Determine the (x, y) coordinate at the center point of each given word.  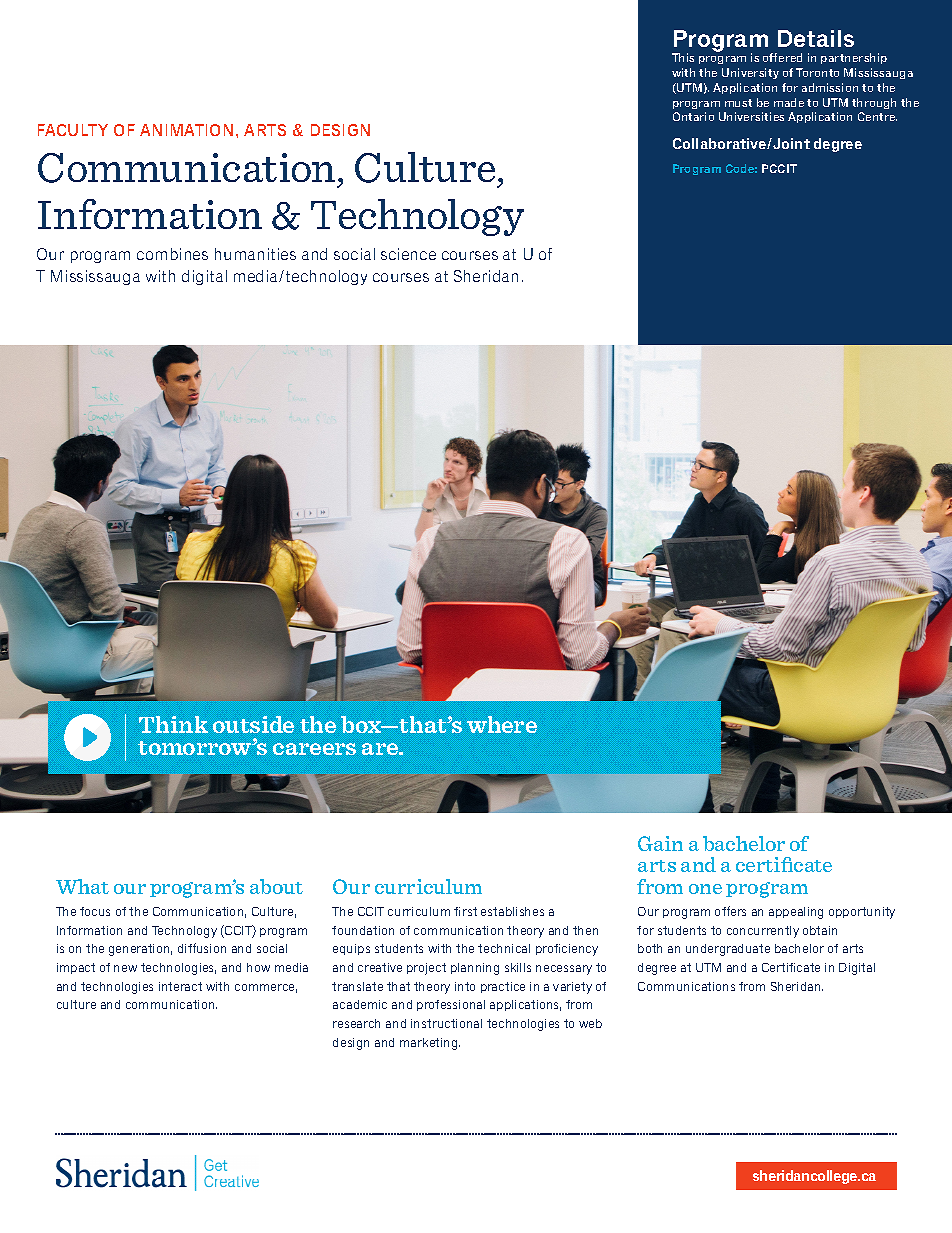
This (683, 57)
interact (180, 986)
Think (173, 724)
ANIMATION (186, 130)
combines (172, 254)
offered (782, 57)
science (408, 254)
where (502, 724)
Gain (660, 843)
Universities (751, 116)
